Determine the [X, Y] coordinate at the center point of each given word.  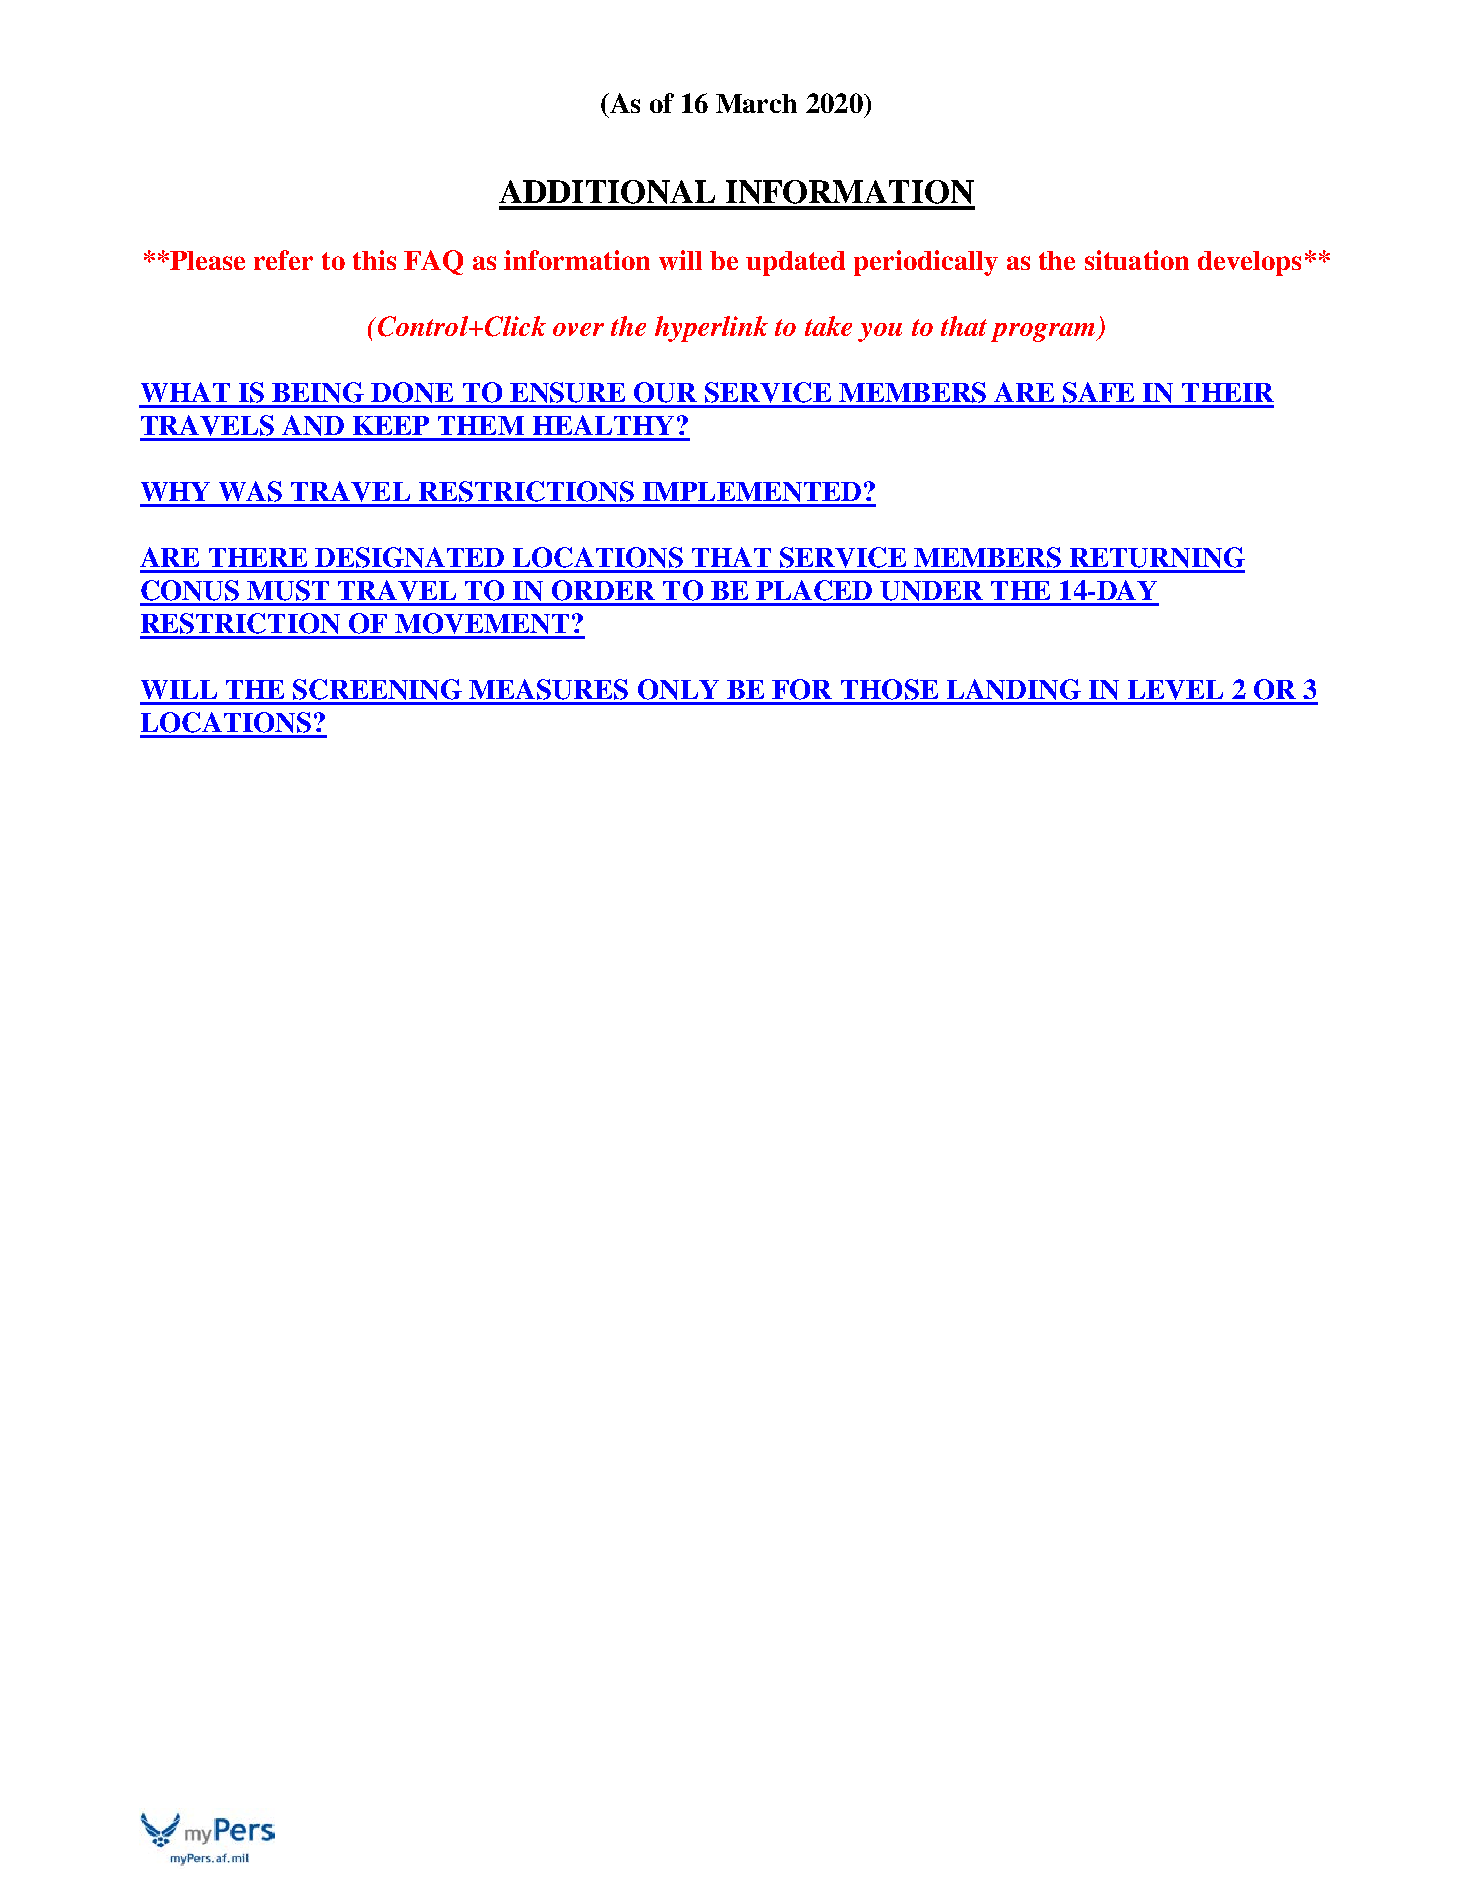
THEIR [1228, 392]
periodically [926, 263]
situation [1137, 260]
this [374, 260]
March [756, 103]
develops [1249, 263]
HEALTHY [603, 425]
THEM [481, 425]
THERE [258, 557]
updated [795, 263]
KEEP [391, 425]
